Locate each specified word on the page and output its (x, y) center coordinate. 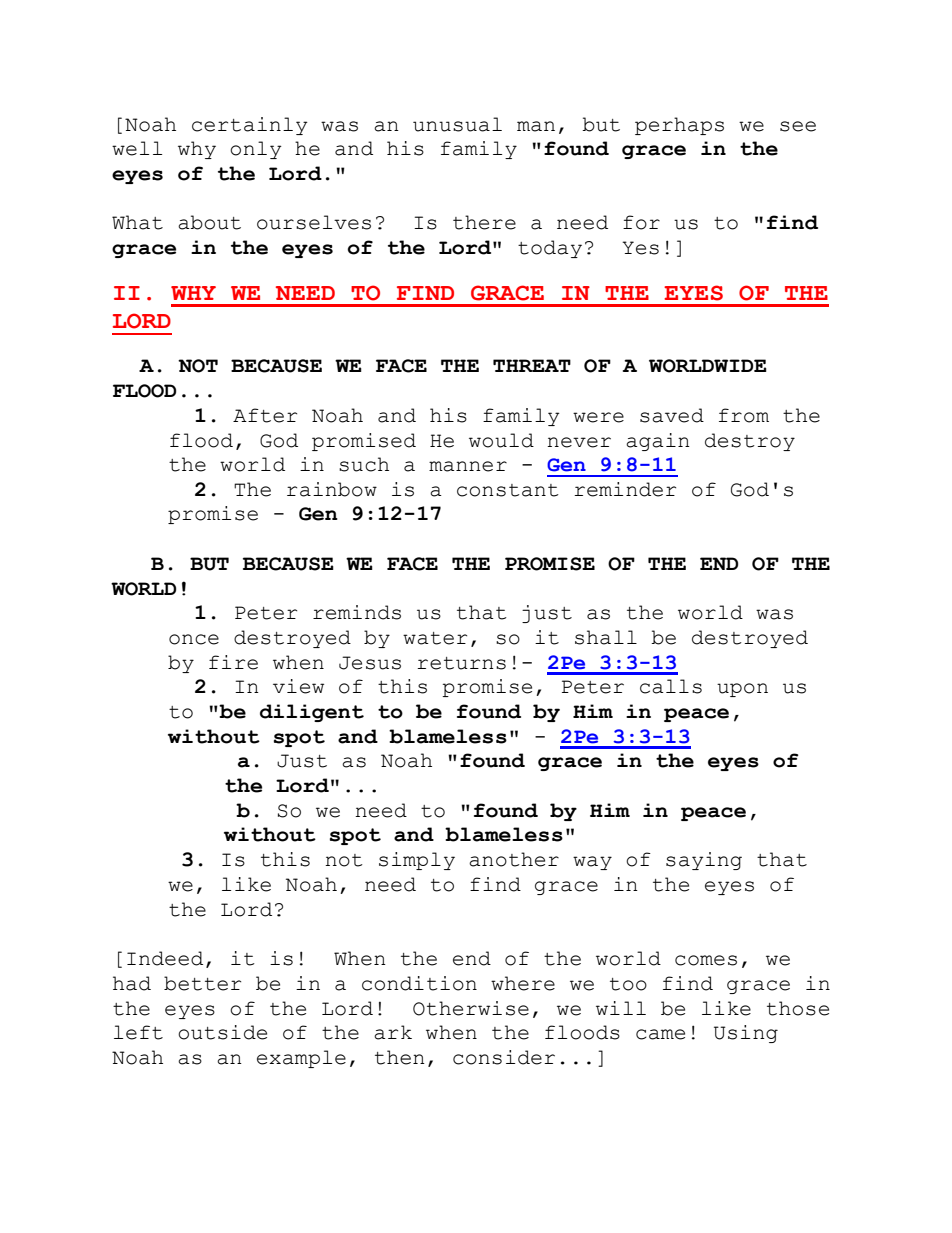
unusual (457, 124)
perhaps (679, 126)
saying (704, 861)
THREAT (532, 365)
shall (606, 637)
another (514, 859)
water (435, 638)
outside (222, 1032)
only (256, 150)
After (265, 415)
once (194, 639)
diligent (312, 713)
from (744, 415)
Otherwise (471, 1008)
